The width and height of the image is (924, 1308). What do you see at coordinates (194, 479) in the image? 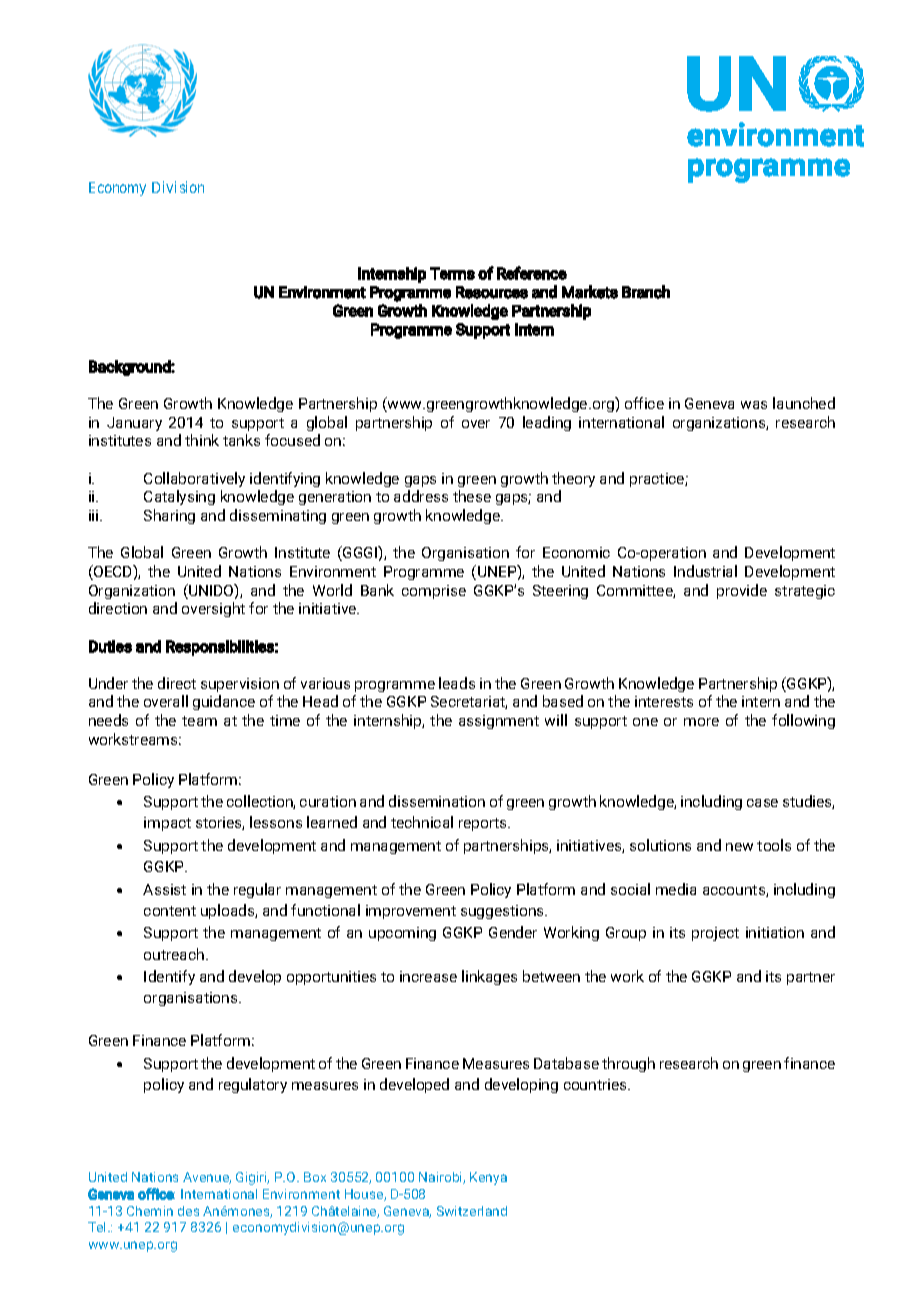
I see `Collaboratively` at bounding box center [194, 479].
